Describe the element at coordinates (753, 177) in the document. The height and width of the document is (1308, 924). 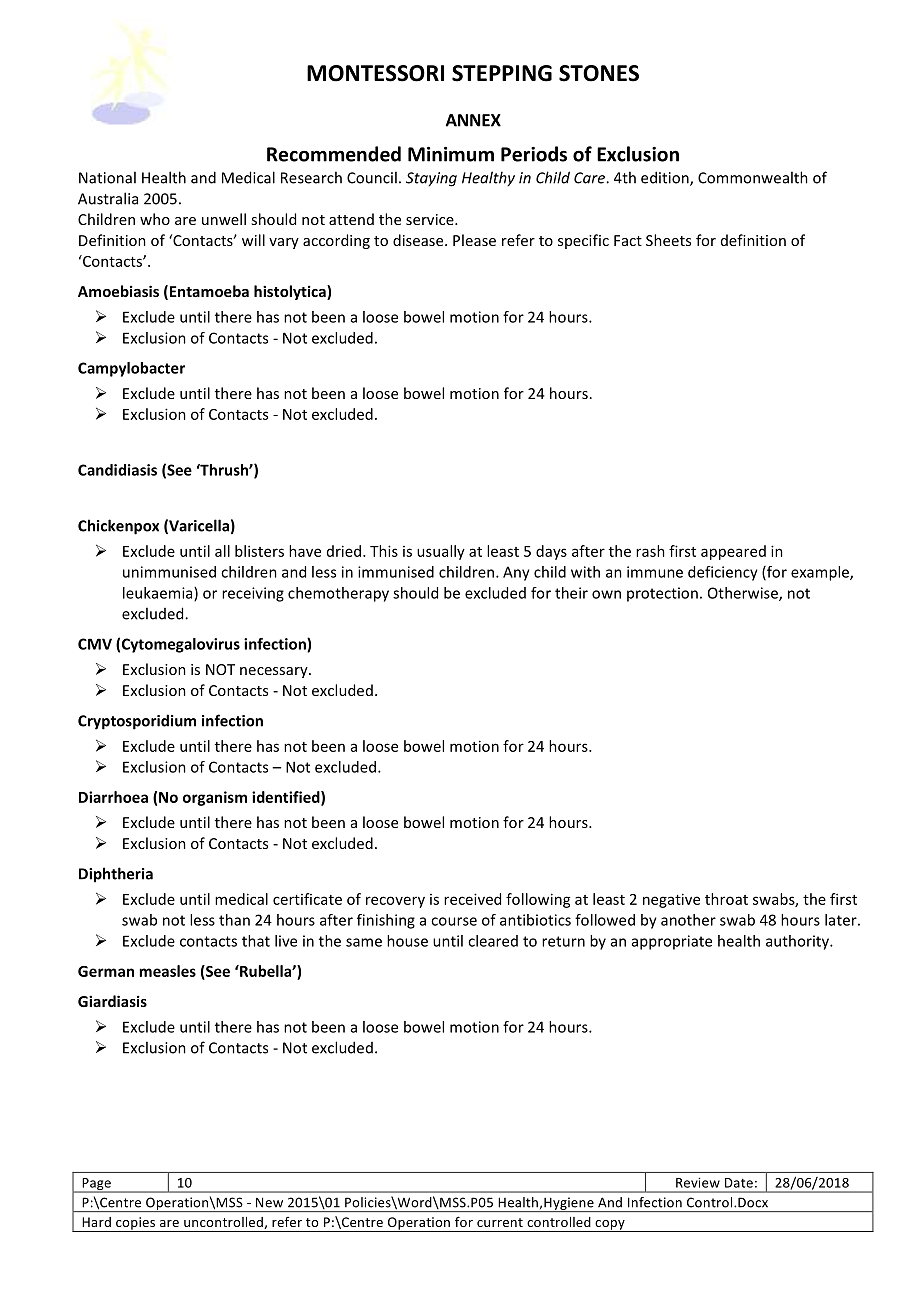
I see `Commonwealth` at that location.
